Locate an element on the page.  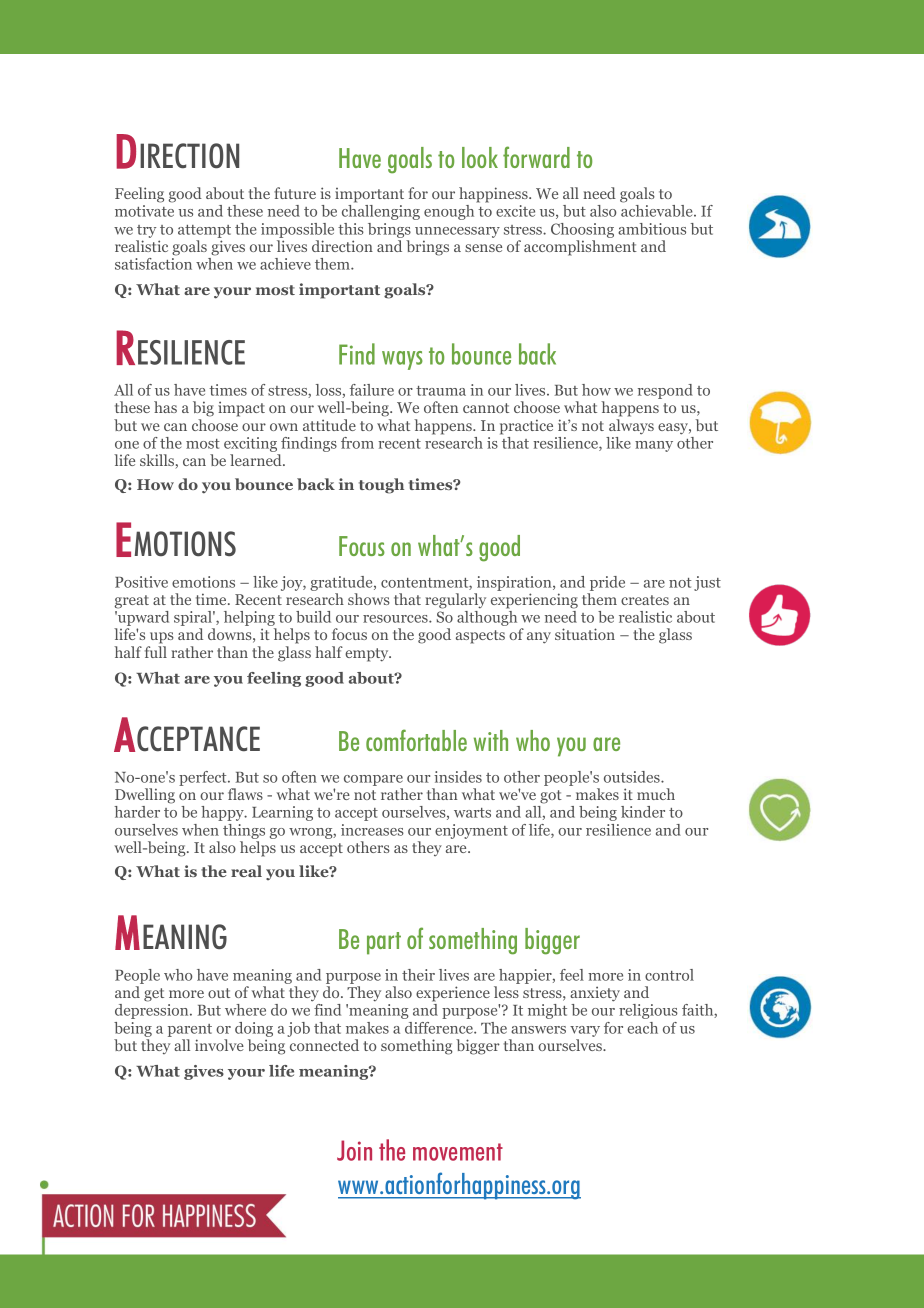
enough is located at coordinates (449, 212).
